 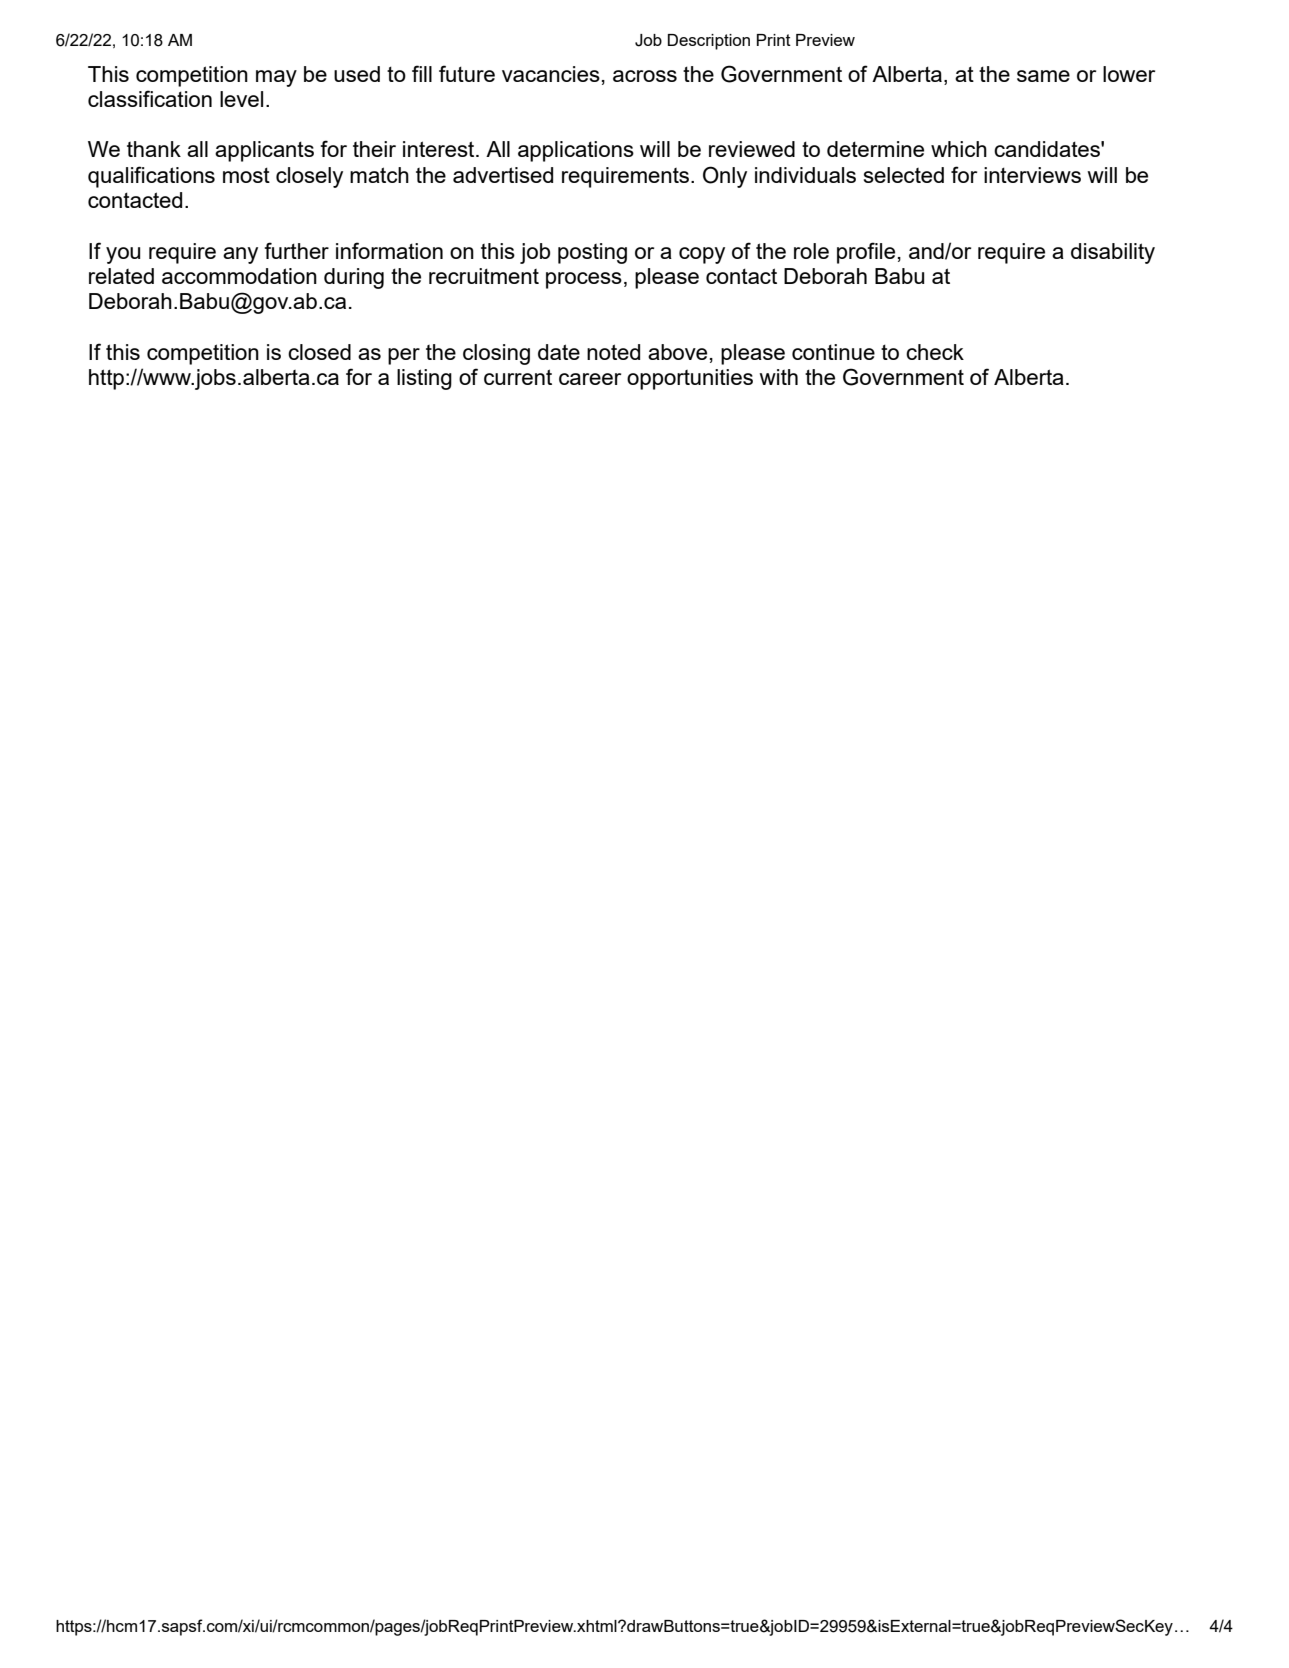 I want to click on posting, so click(x=592, y=253).
